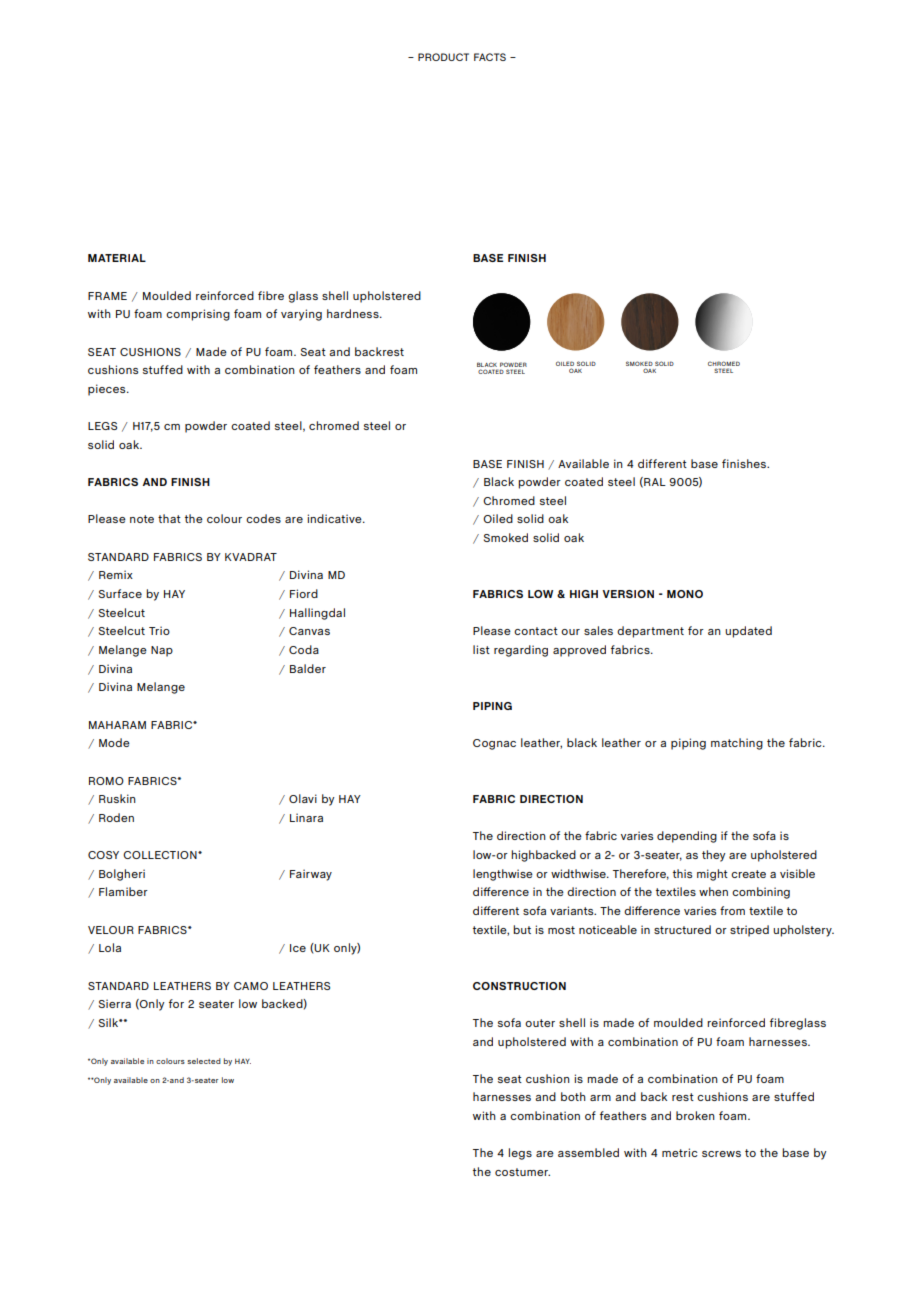 Image resolution: width=924 pixels, height=1308 pixels. What do you see at coordinates (204, 1061) in the screenshot?
I see `selected` at bounding box center [204, 1061].
